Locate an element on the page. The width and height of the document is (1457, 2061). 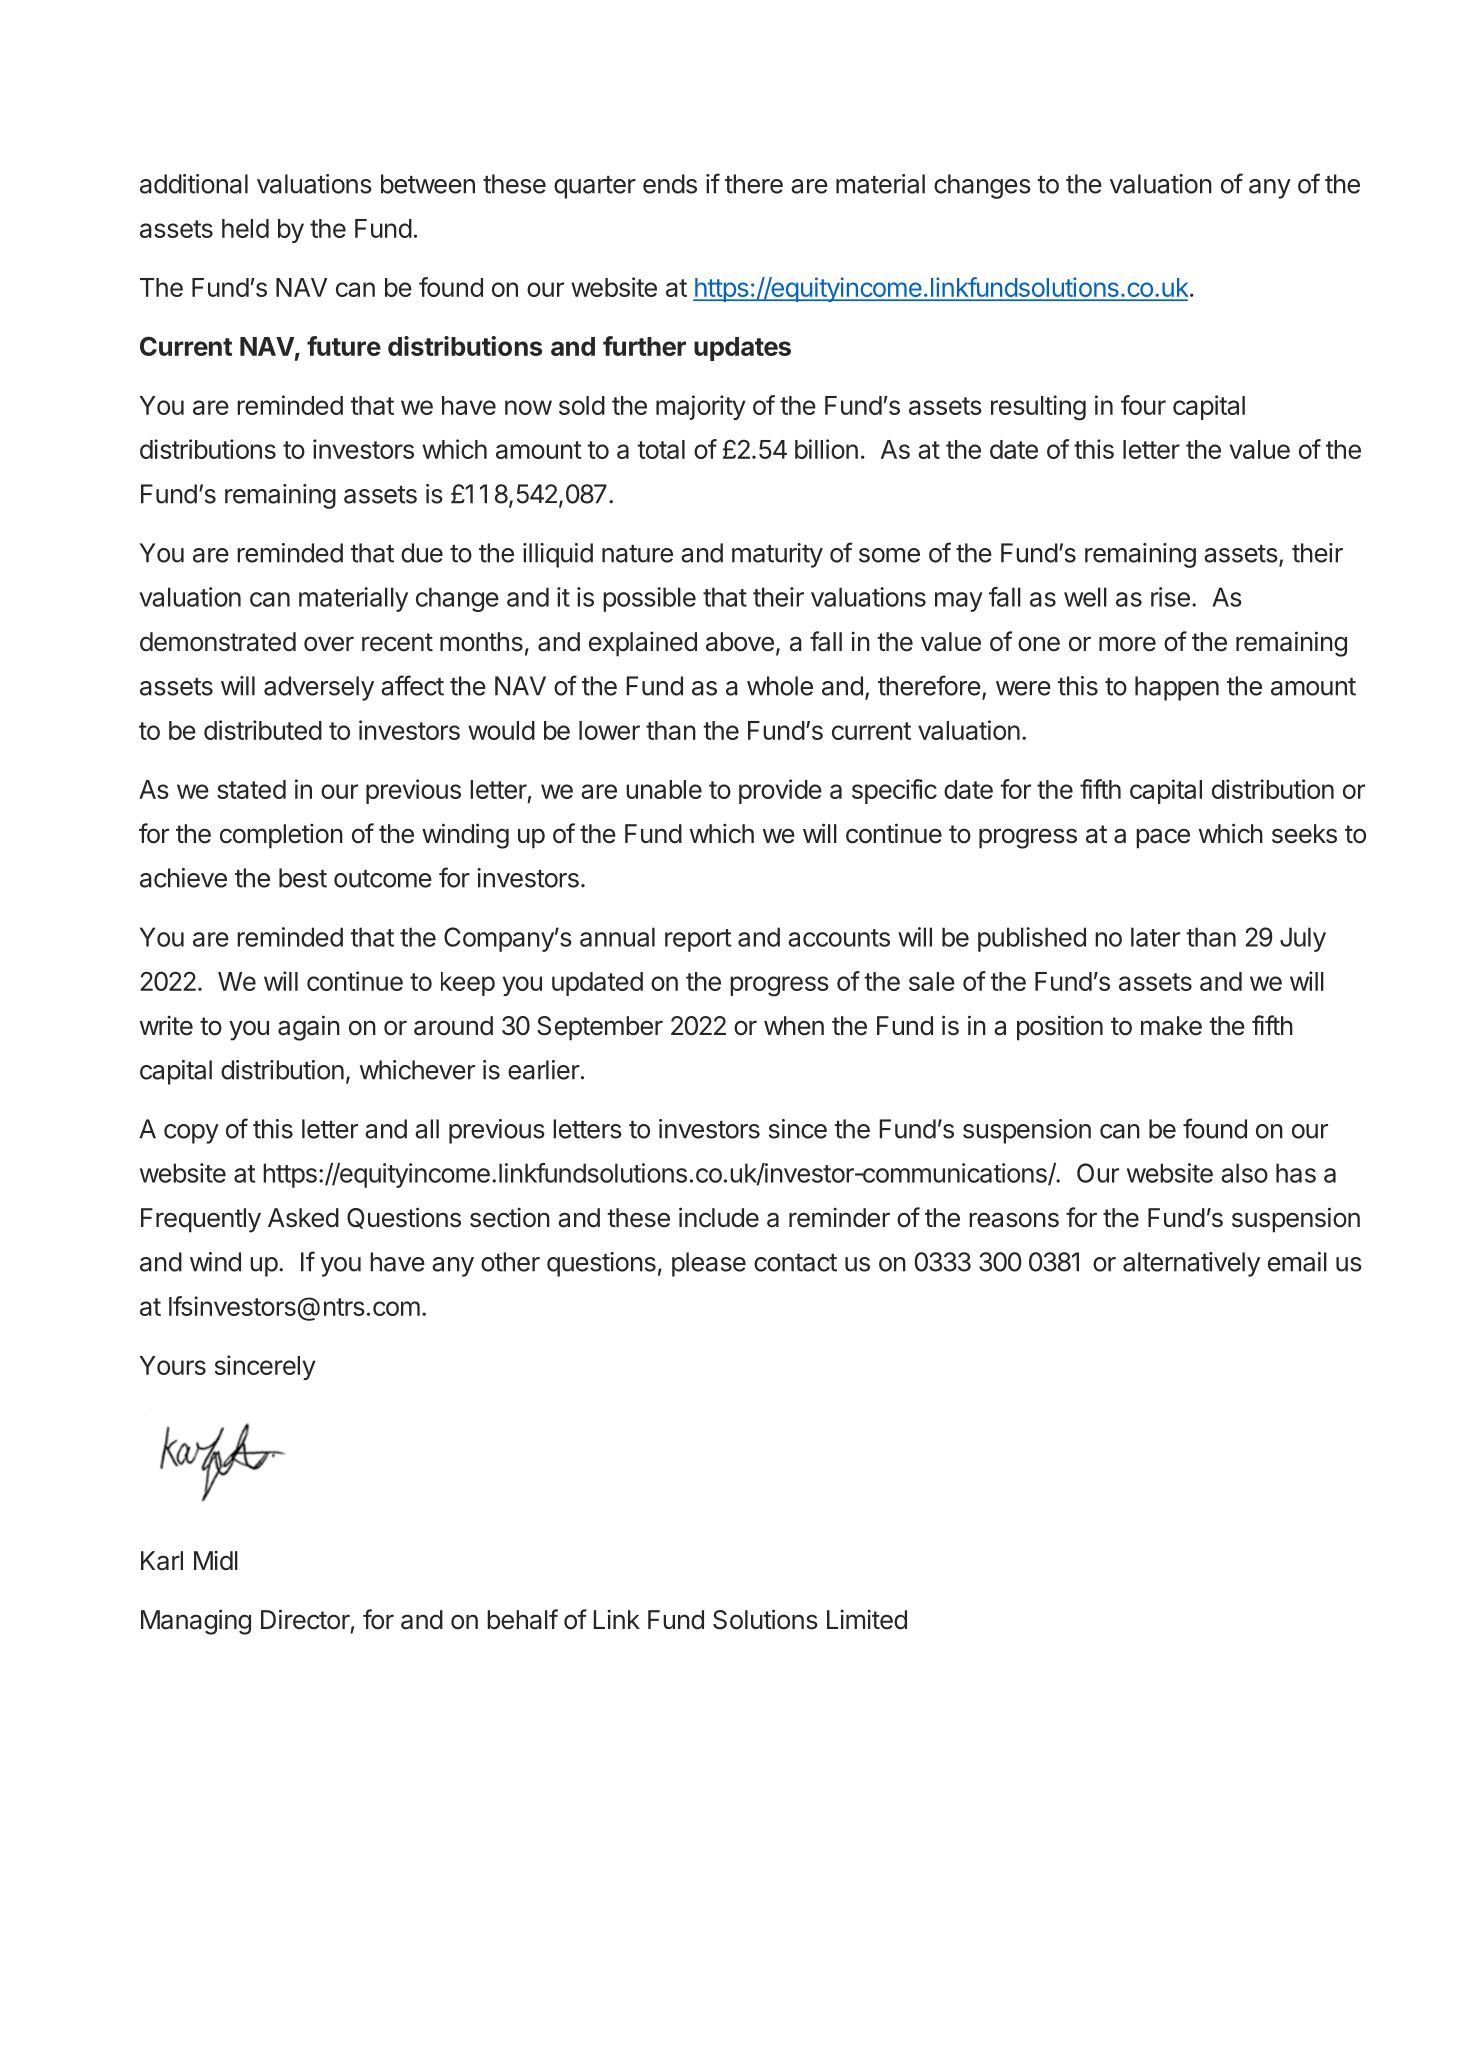
ends is located at coordinates (670, 184).
